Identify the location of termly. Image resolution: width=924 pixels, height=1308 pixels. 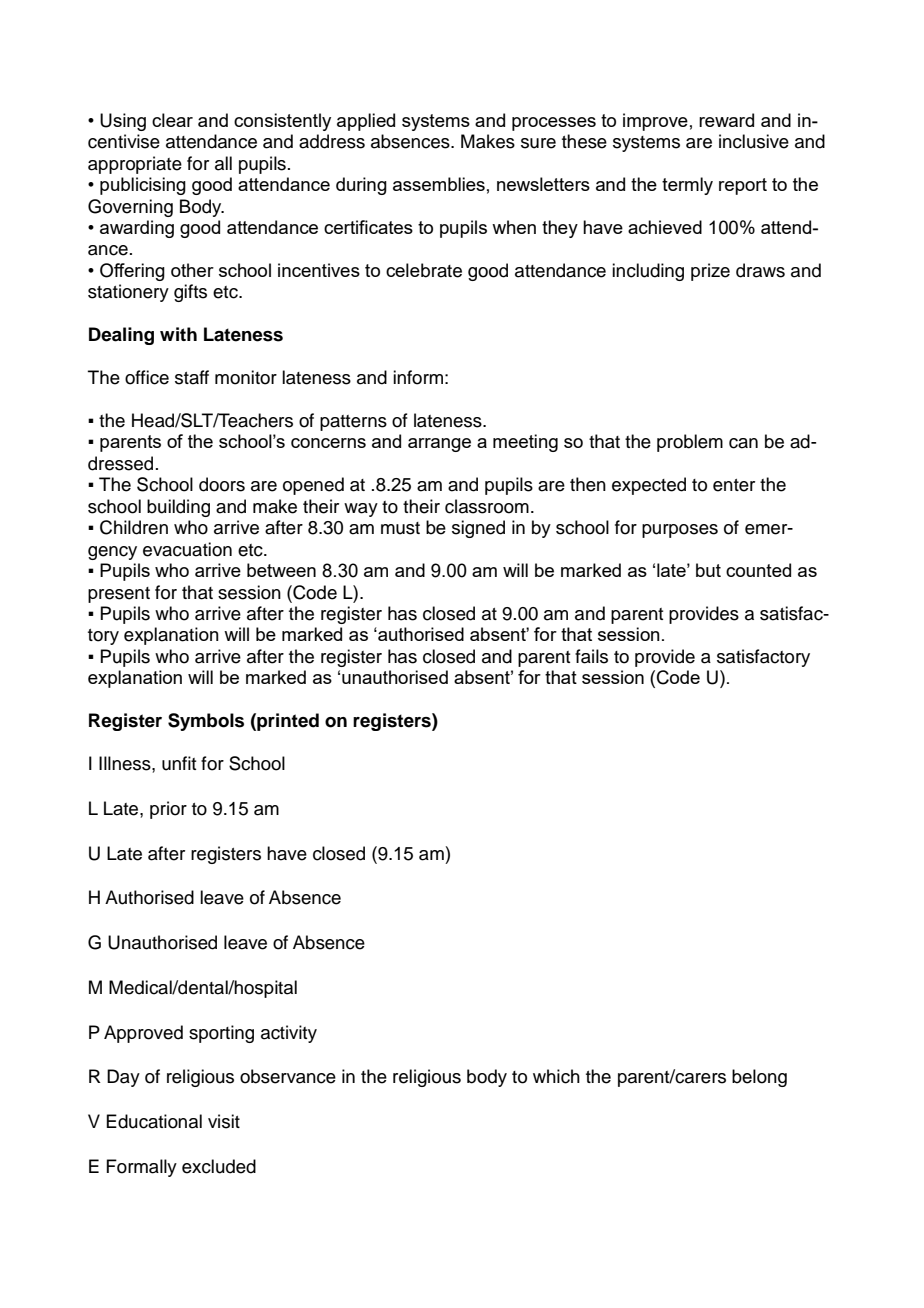
(687, 186).
